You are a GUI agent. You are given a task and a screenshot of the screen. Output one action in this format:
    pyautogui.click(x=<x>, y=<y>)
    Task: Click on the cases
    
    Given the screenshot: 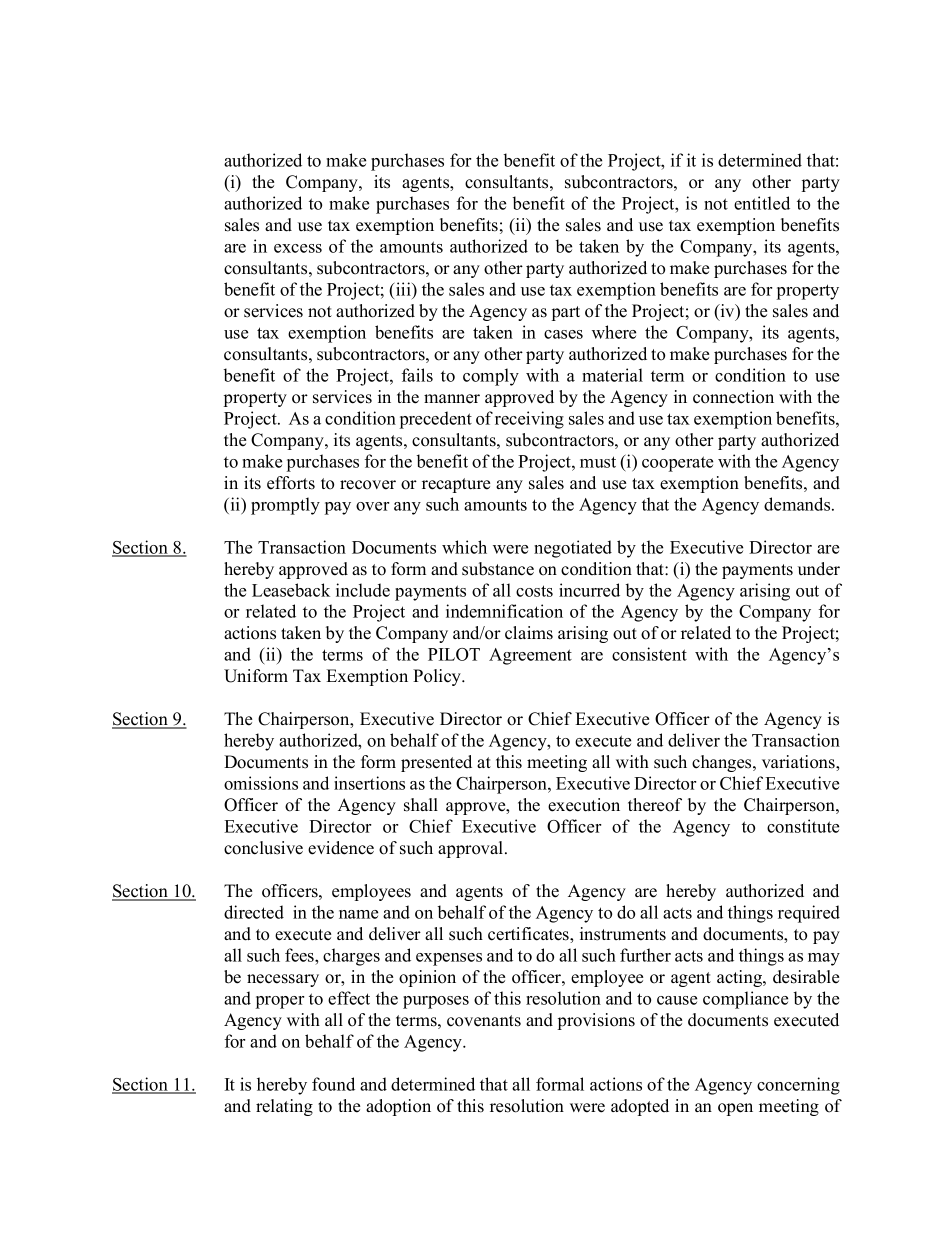 What is the action you would take?
    pyautogui.click(x=563, y=334)
